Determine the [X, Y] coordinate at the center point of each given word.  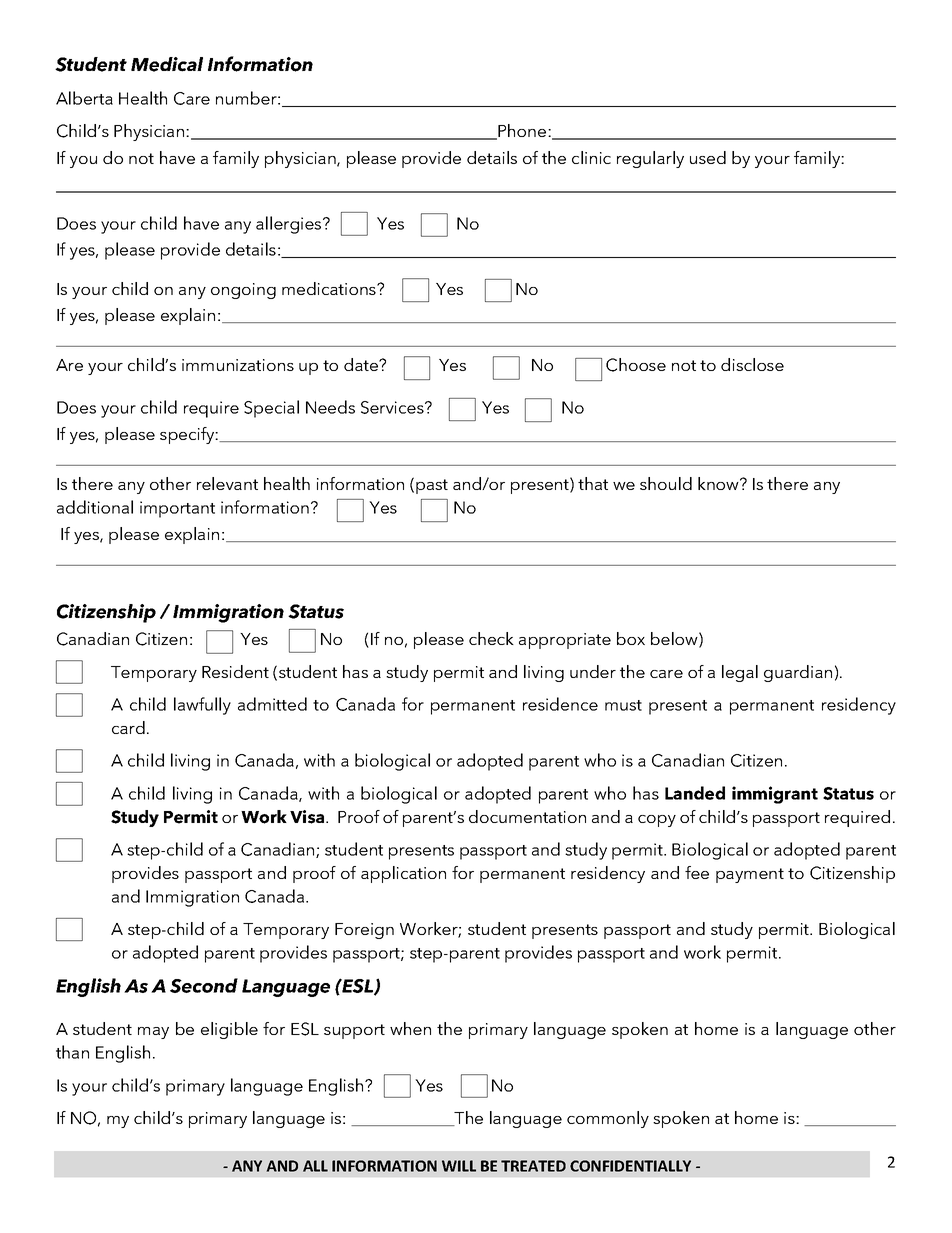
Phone [522, 132]
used [708, 157]
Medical [167, 64]
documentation [527, 816]
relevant [227, 483]
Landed [695, 793]
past [432, 486]
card [128, 727]
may [153, 1033]
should [666, 483]
